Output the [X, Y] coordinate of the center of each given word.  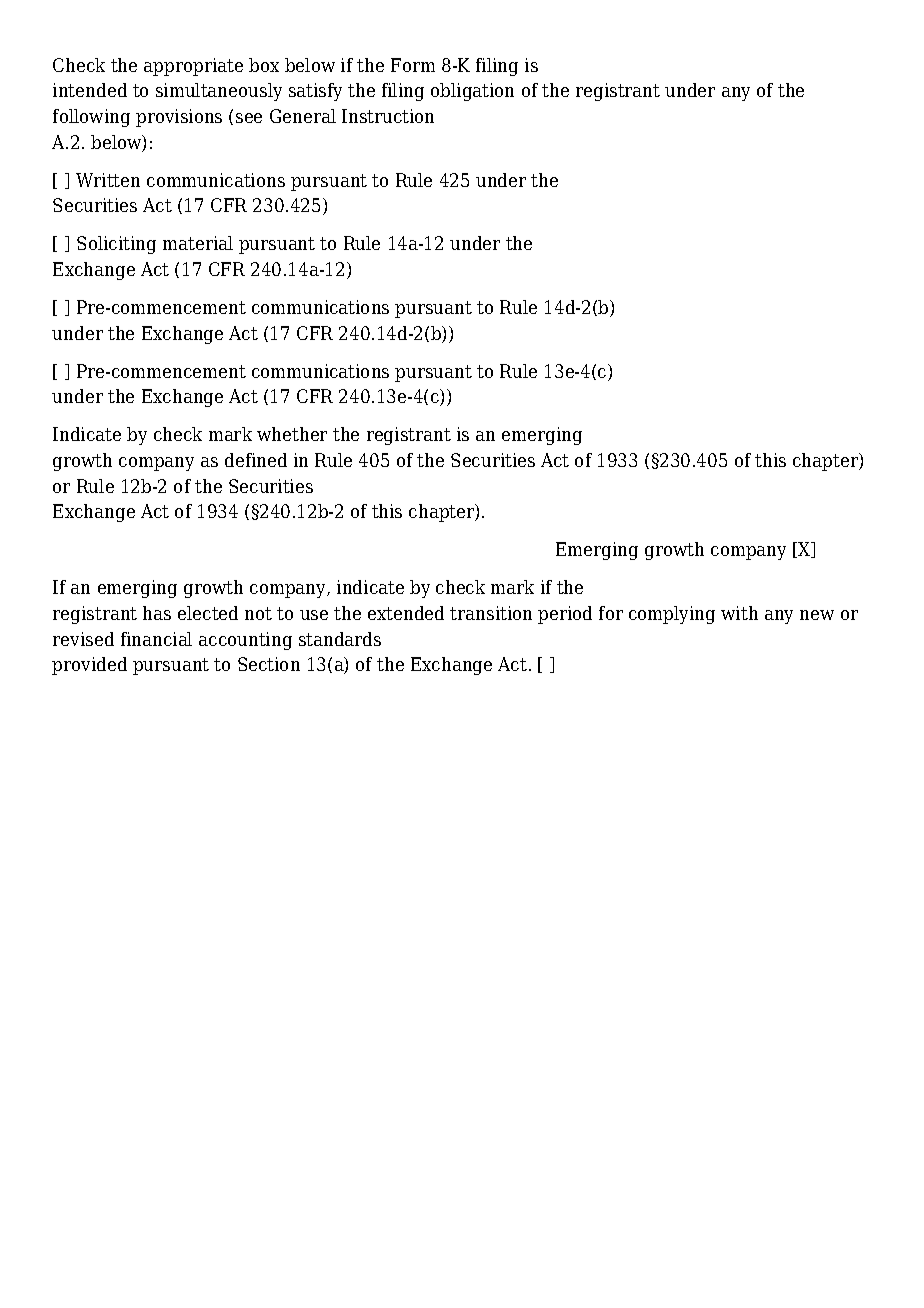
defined [256, 460]
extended [406, 613]
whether [292, 434]
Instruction [388, 116]
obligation [472, 92]
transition [491, 613]
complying [672, 615]
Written [108, 180]
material [198, 243]
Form [413, 65]
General [303, 116]
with [739, 613]
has [157, 613]
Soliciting [116, 245]
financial [156, 639]
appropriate [193, 67]
